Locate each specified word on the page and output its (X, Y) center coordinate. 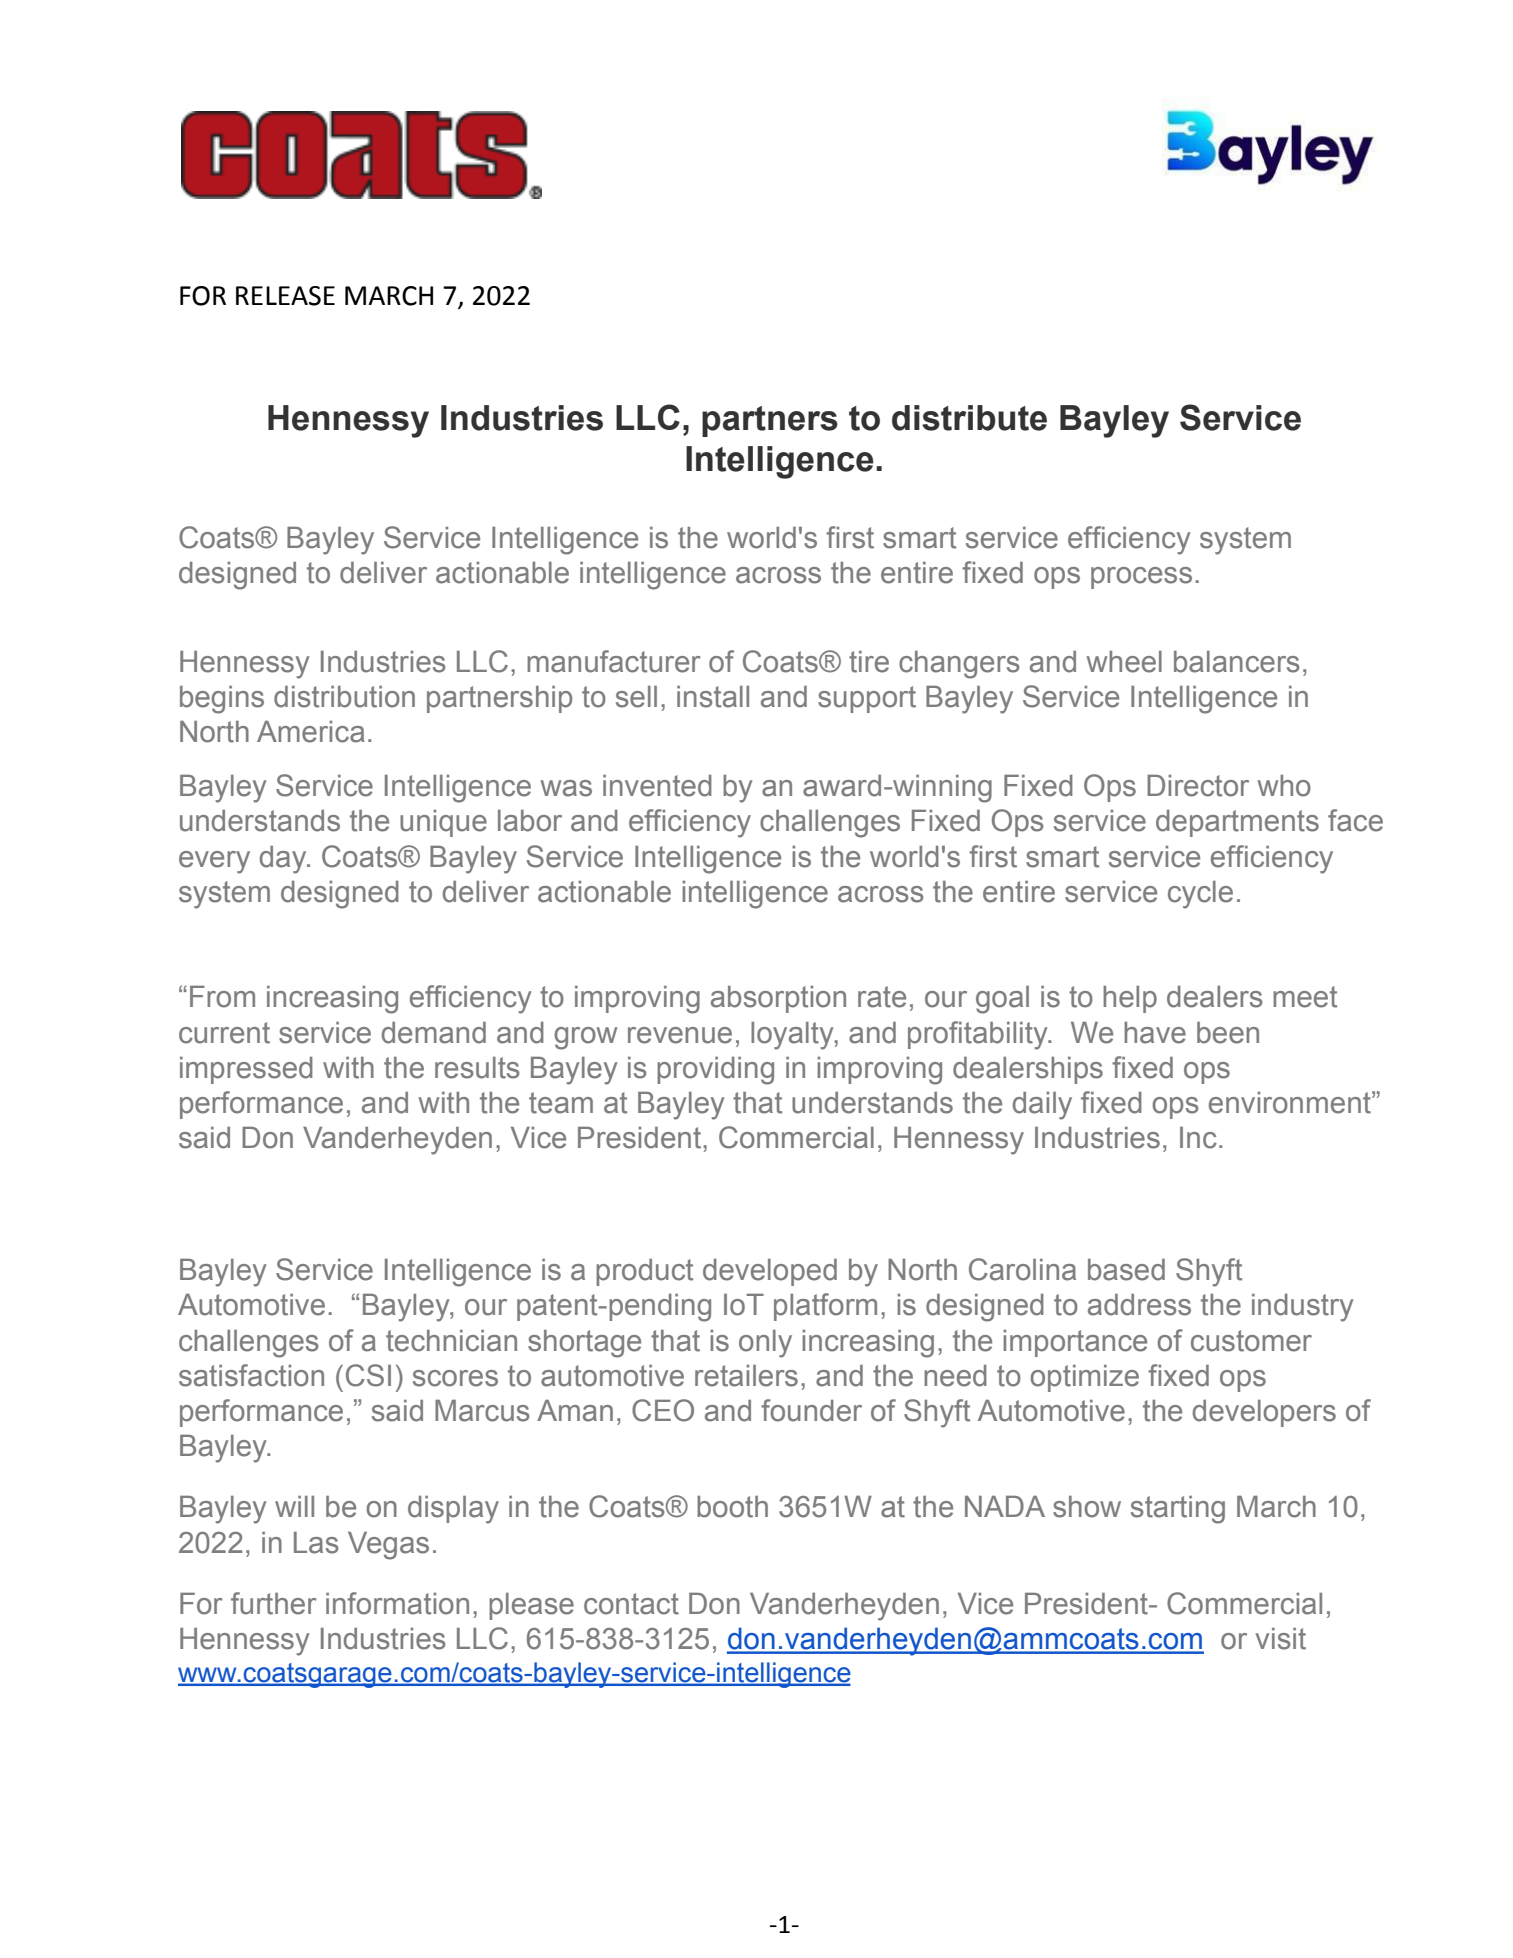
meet (1305, 997)
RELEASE (285, 296)
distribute (969, 418)
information (397, 1603)
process (1141, 578)
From (222, 997)
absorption (778, 999)
